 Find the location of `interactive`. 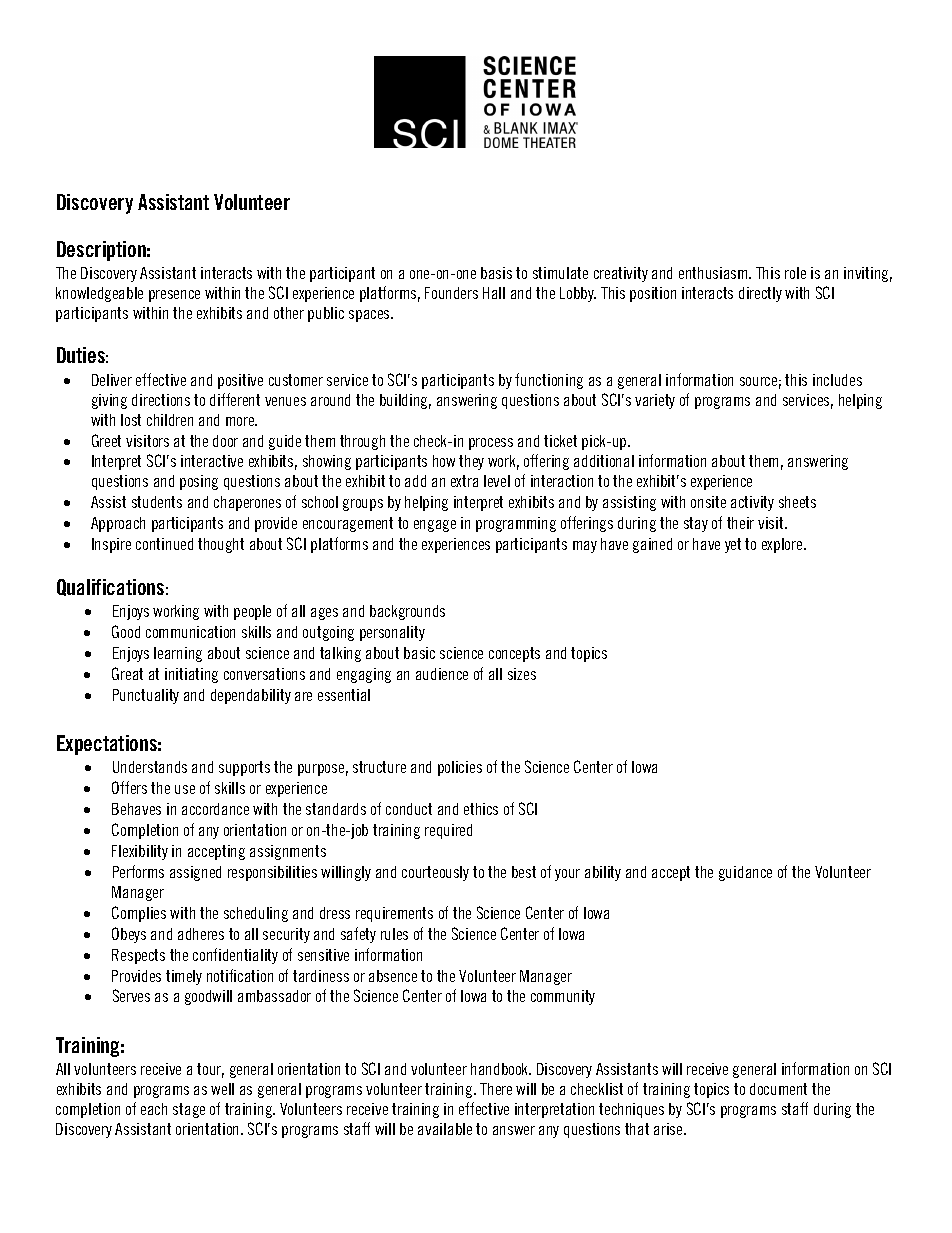

interactive is located at coordinates (212, 461).
